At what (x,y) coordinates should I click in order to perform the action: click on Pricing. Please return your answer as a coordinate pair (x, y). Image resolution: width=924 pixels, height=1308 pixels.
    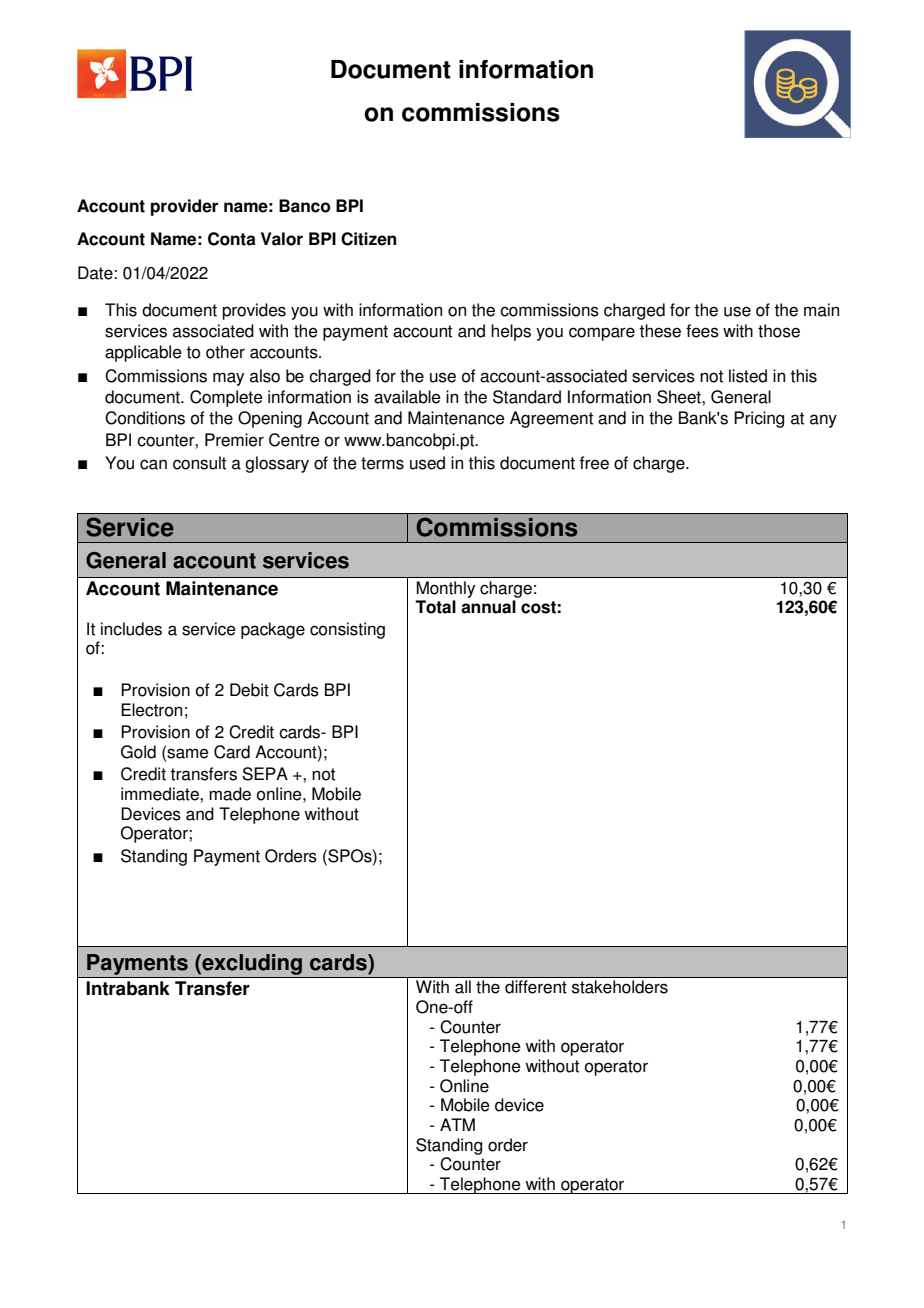
    Looking at the image, I should click on (759, 419).
